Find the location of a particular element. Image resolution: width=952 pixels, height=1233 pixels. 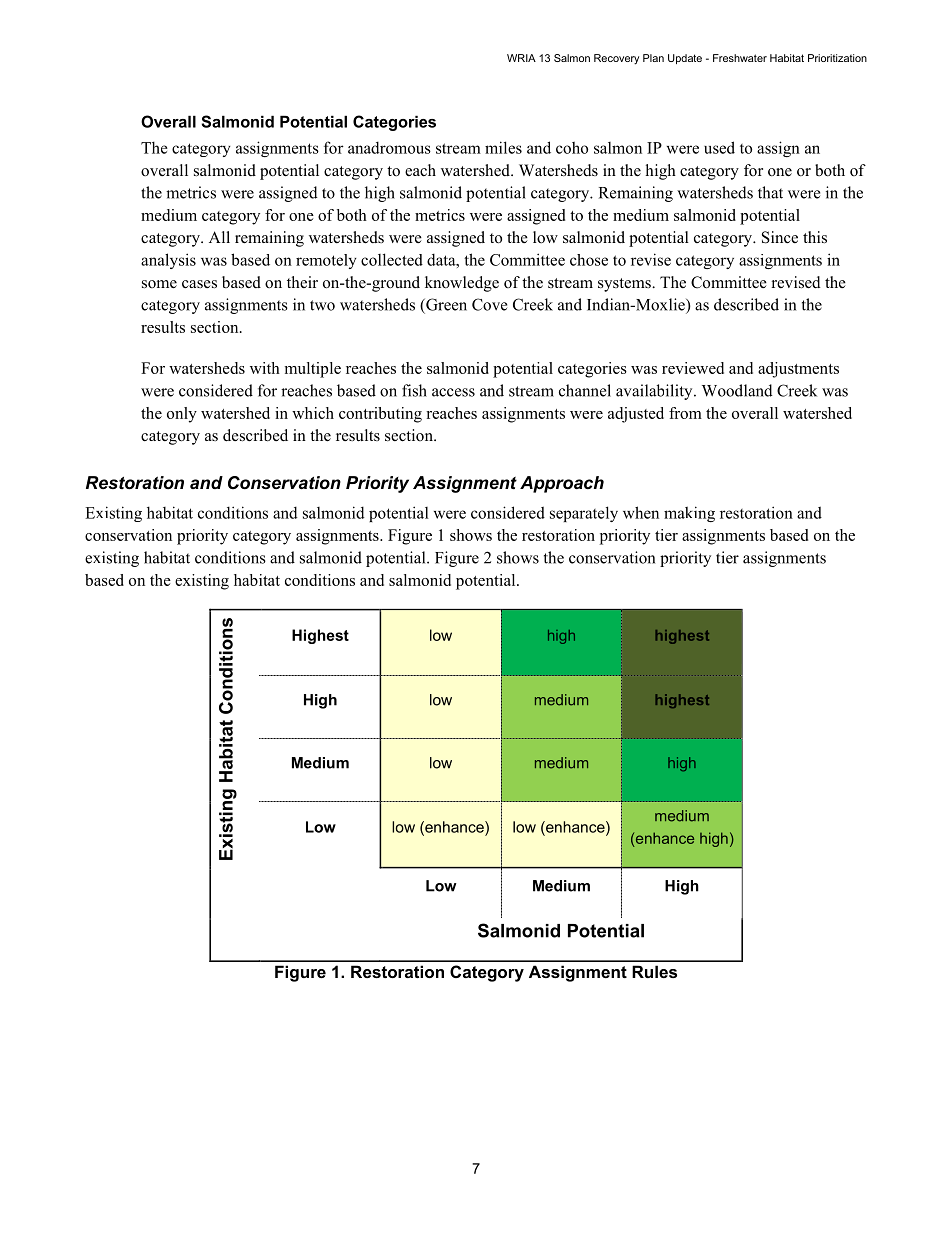

anadromous is located at coordinates (389, 147).
